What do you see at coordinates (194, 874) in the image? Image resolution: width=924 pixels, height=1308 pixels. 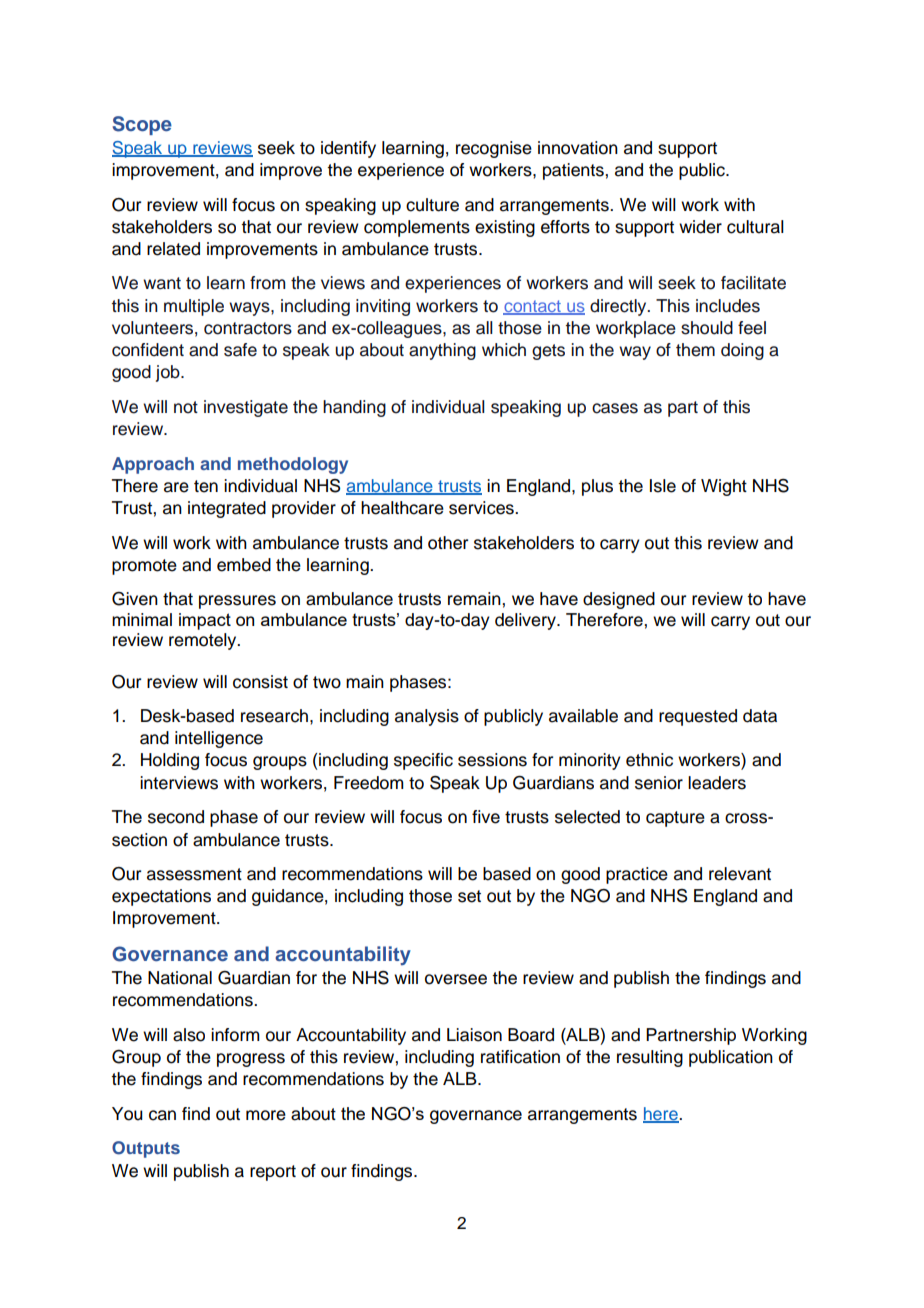 I see `assessment` at bounding box center [194, 874].
